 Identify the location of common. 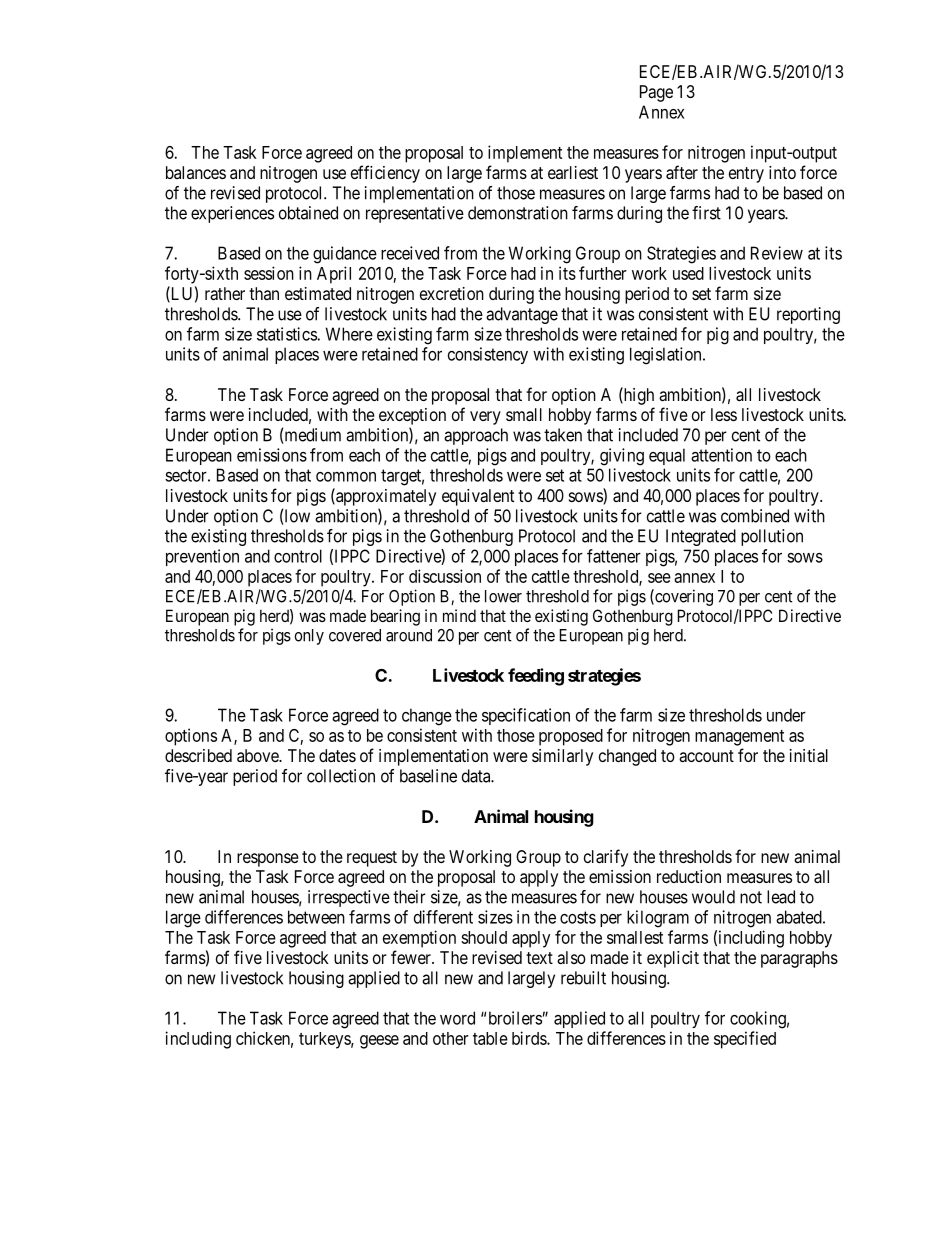
(346, 476).
